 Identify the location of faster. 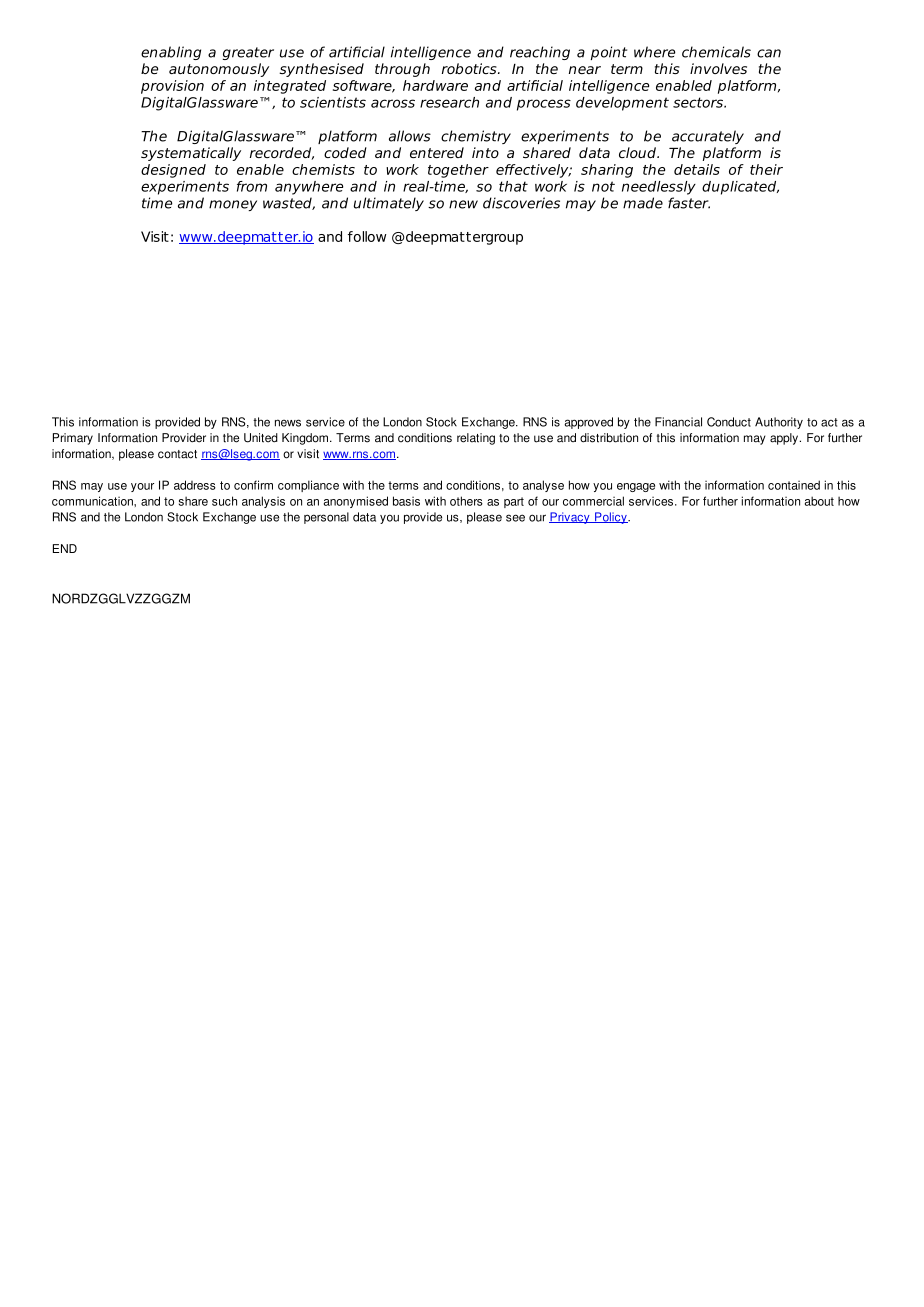
(689, 203).
